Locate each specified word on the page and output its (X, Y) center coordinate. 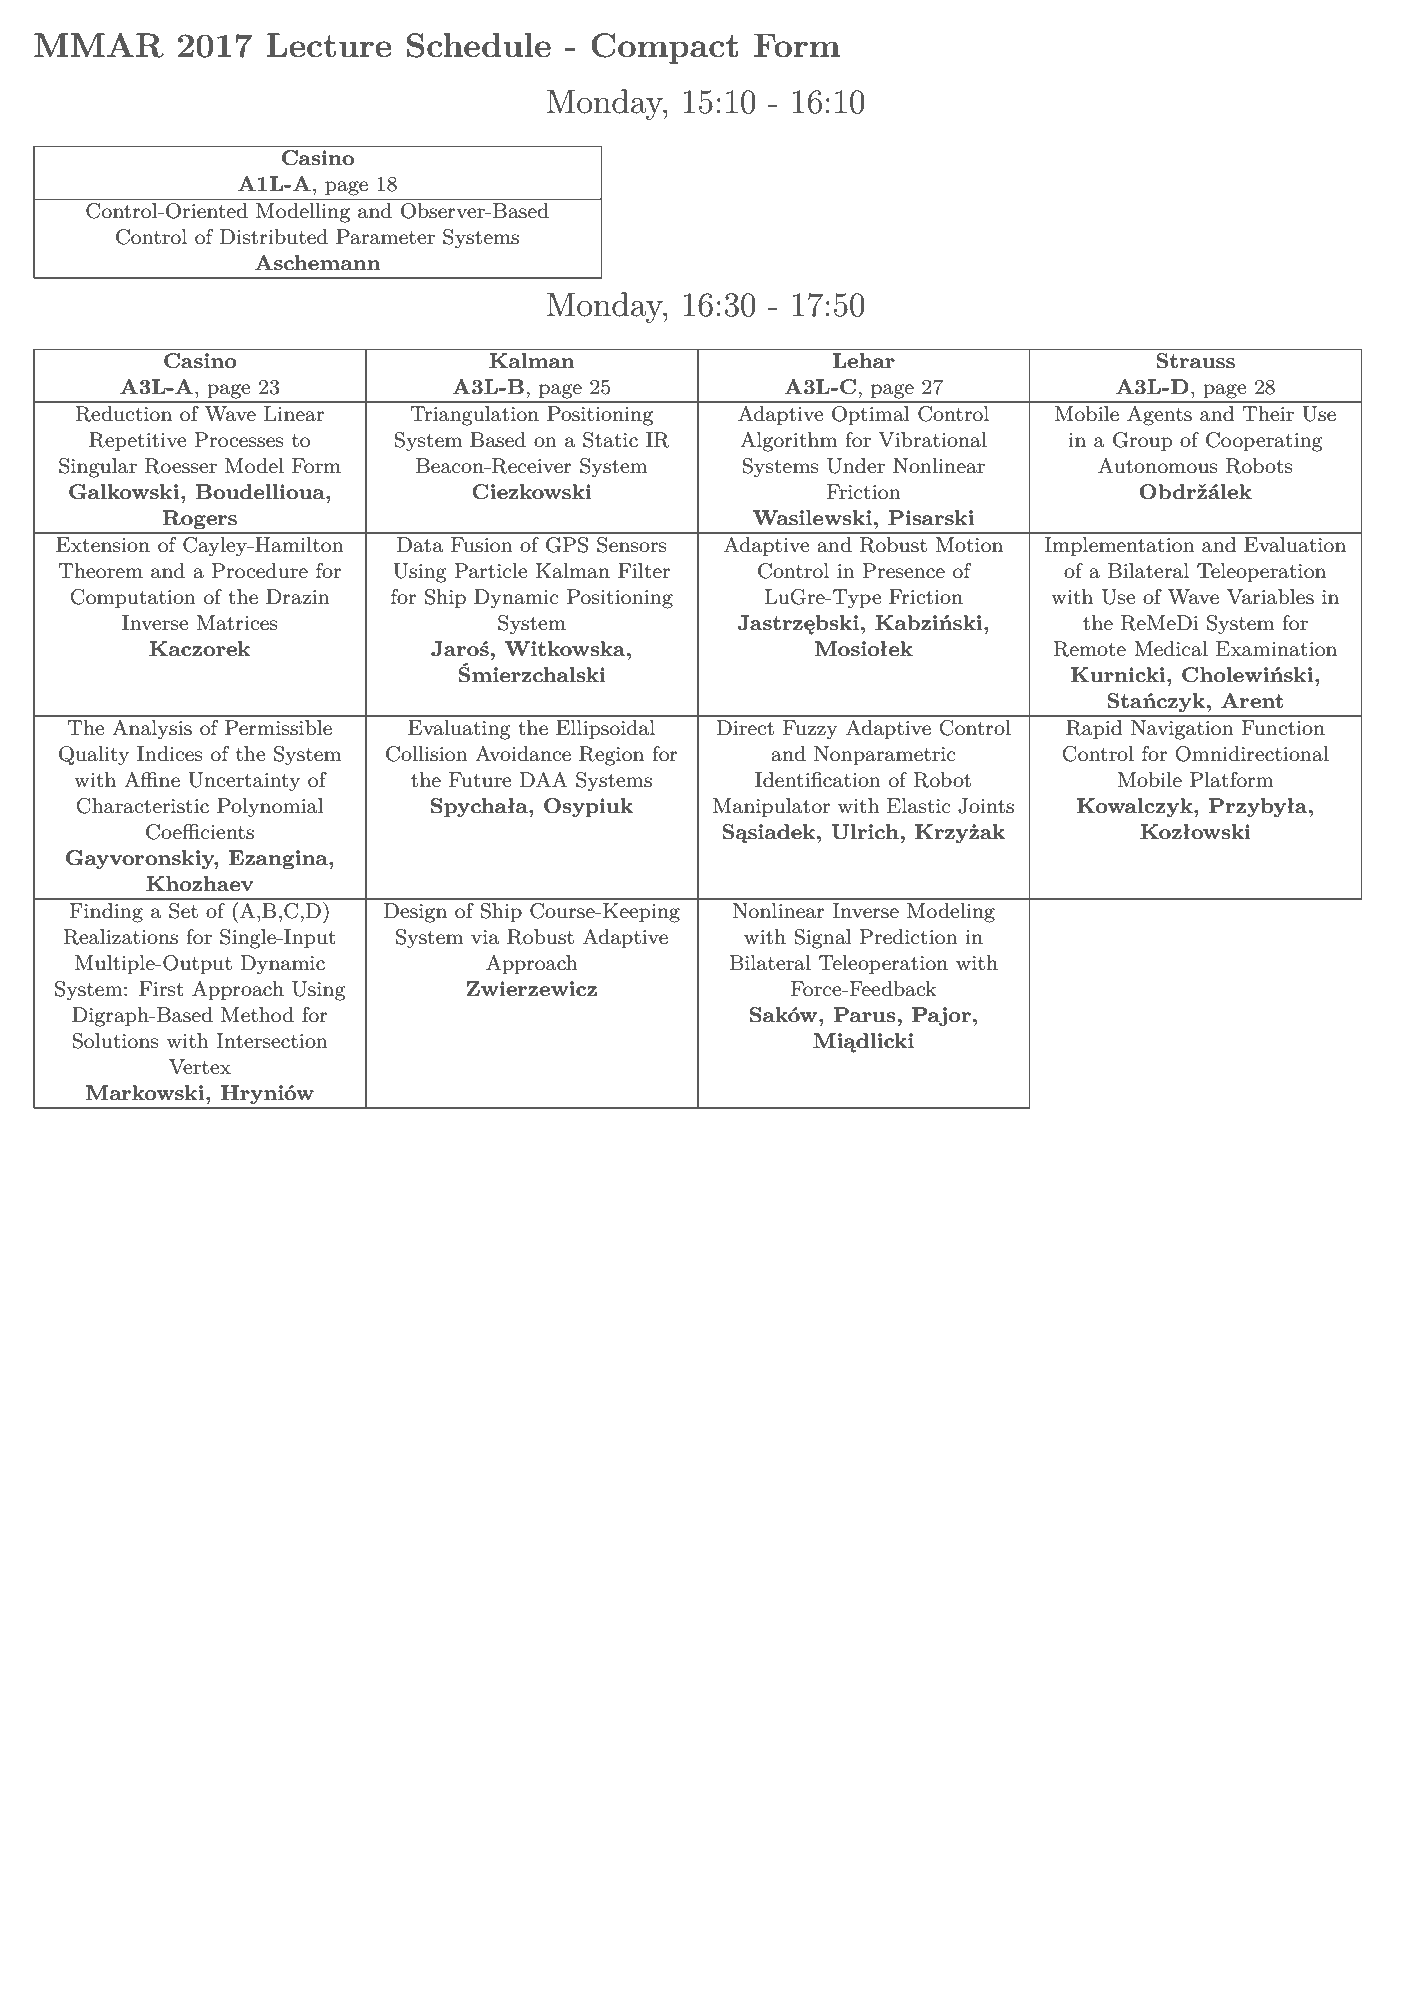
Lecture (329, 45)
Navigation (1182, 730)
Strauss (1195, 361)
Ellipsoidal (605, 729)
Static (610, 440)
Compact (664, 48)
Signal (823, 939)
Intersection (272, 1041)
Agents (1159, 416)
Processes (239, 440)
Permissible (278, 728)
